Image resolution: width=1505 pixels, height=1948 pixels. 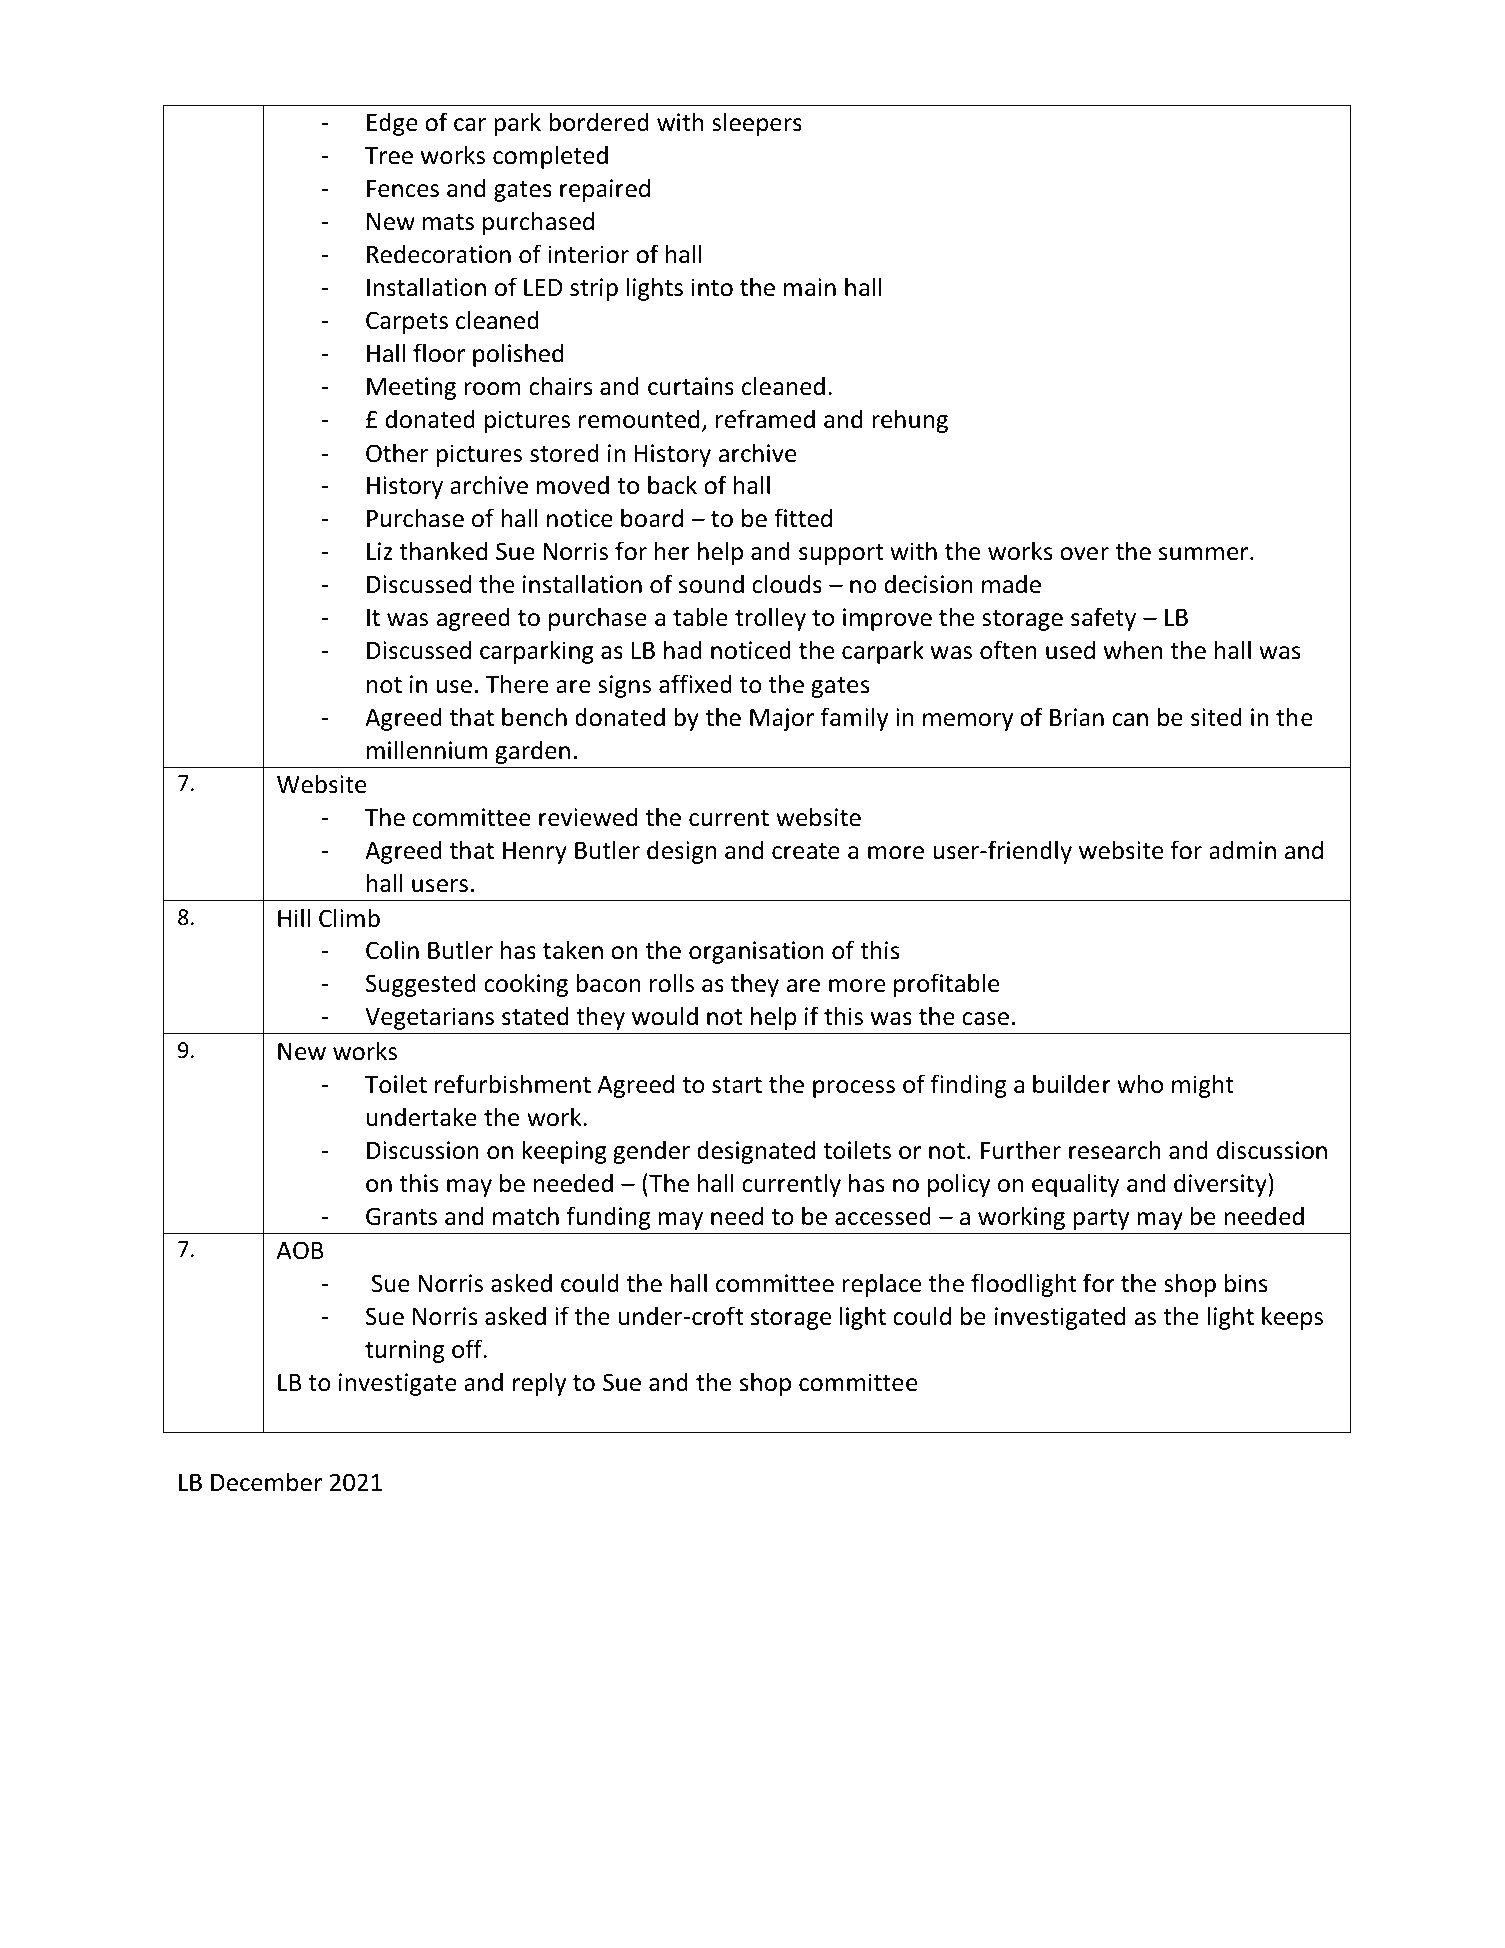 What do you see at coordinates (1084, 554) in the page?
I see `over` at bounding box center [1084, 554].
